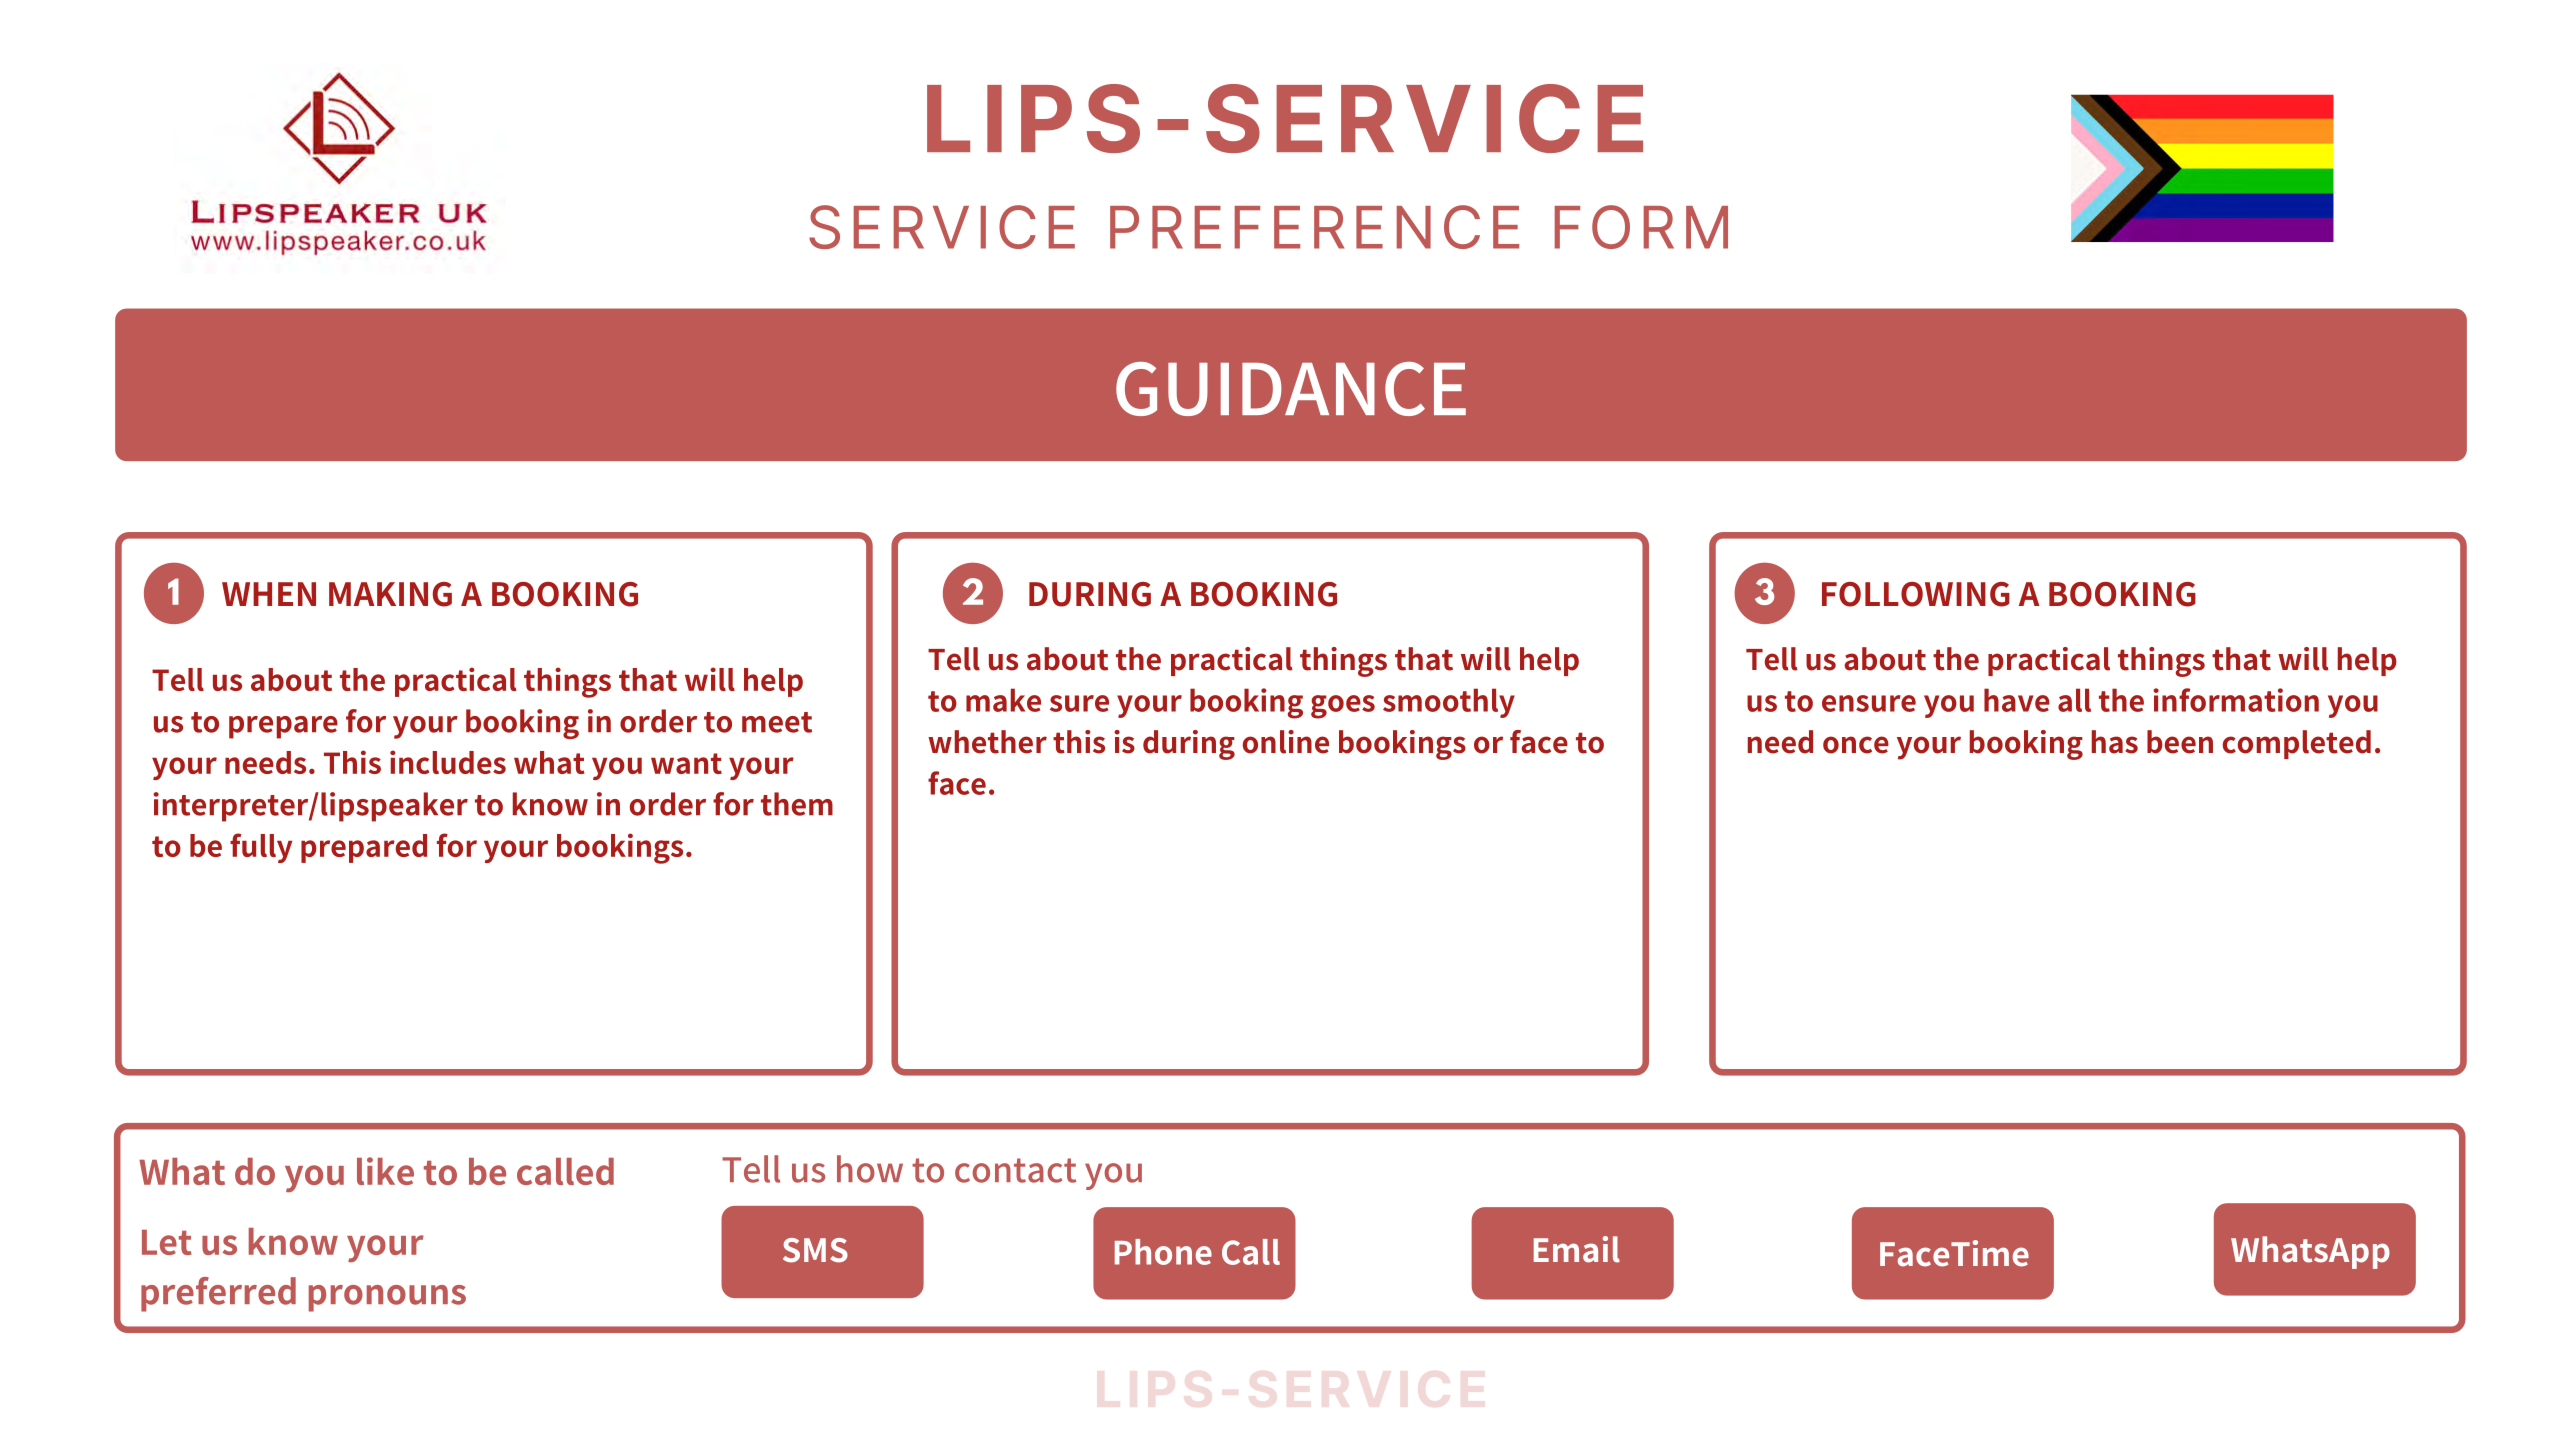 This screenshot has width=2570, height=1446. What do you see at coordinates (1015, 1170) in the screenshot?
I see `contact` at bounding box center [1015, 1170].
